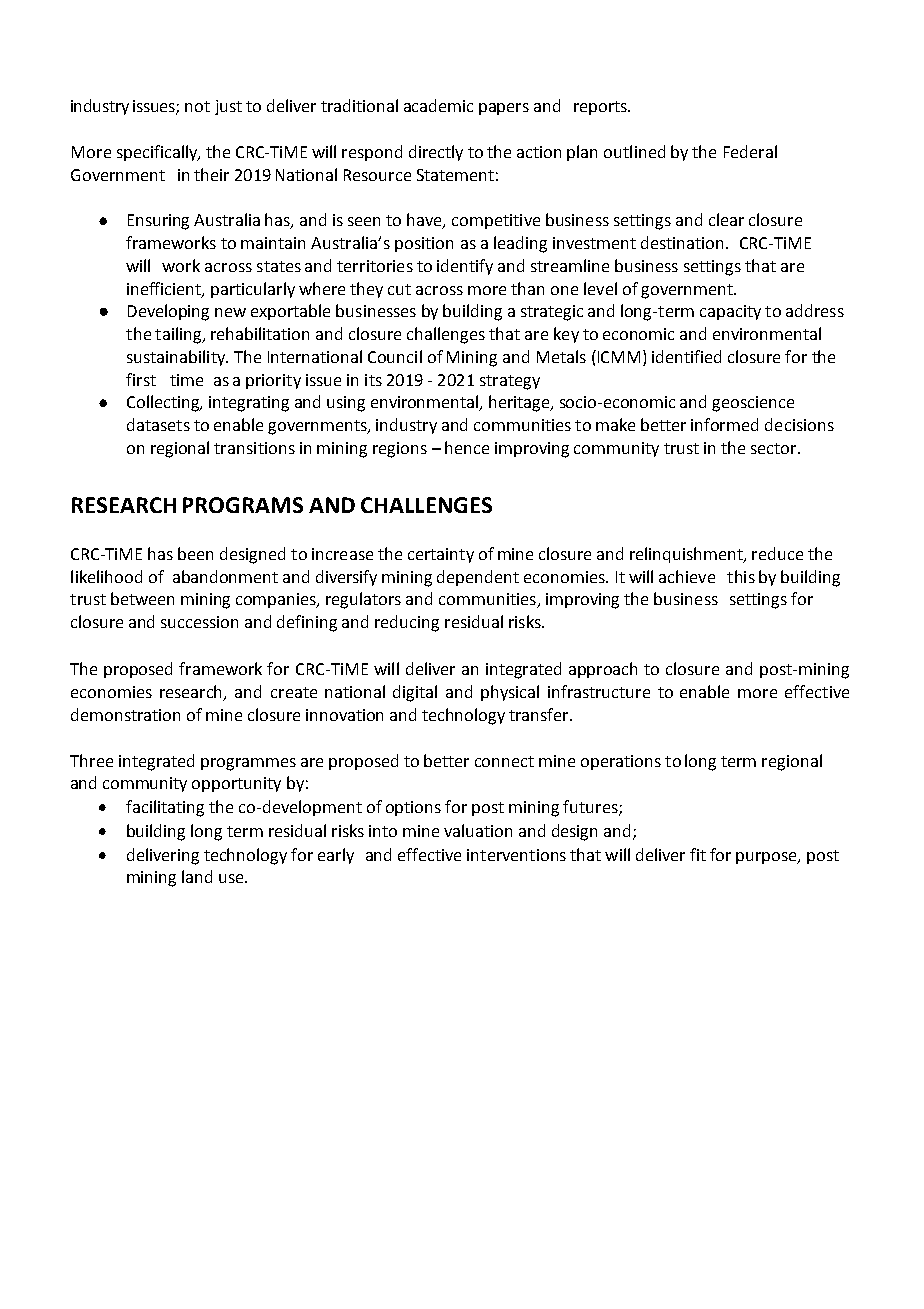 The image size is (924, 1309). I want to click on land, so click(197, 876).
